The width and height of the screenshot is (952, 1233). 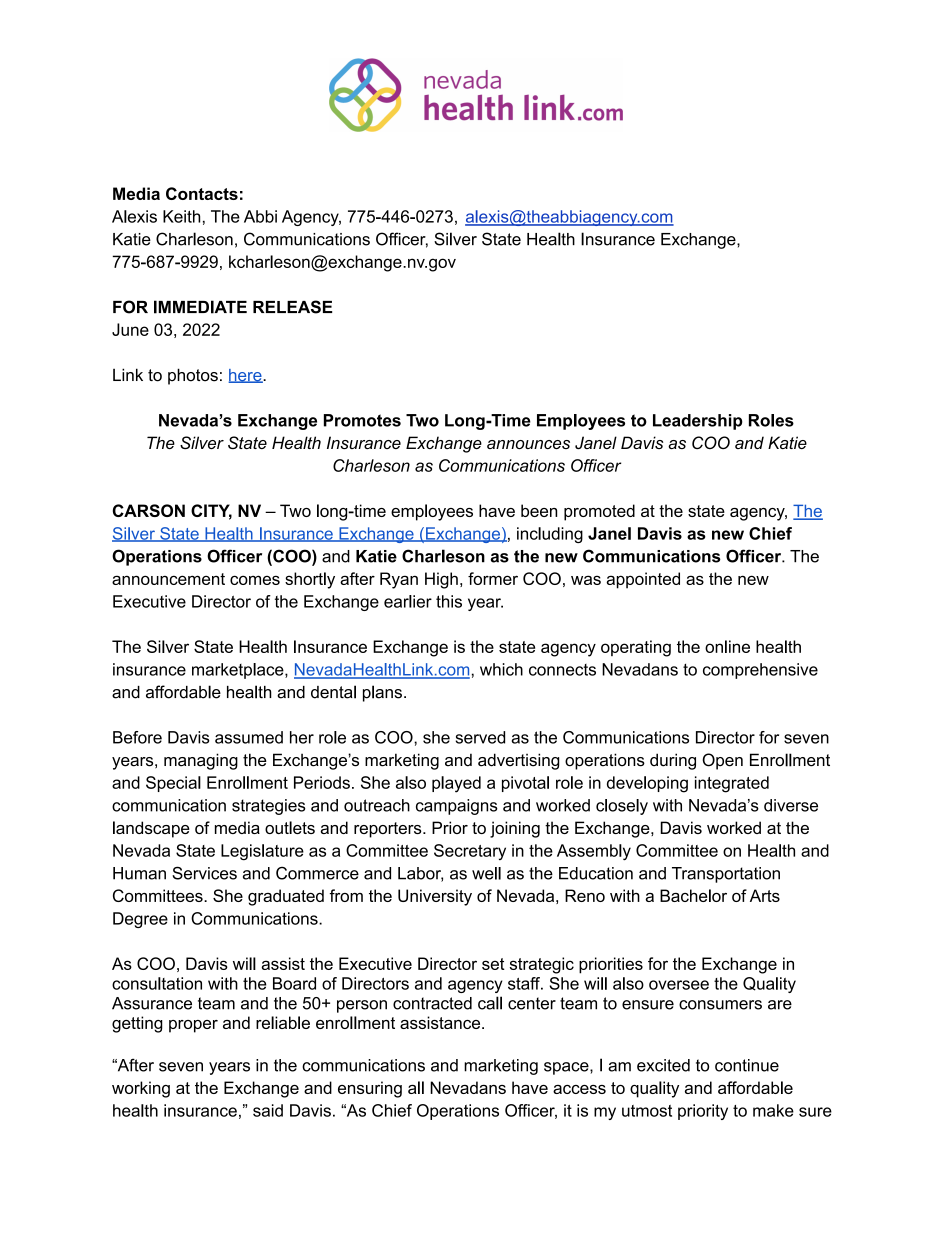 I want to click on marketplace, so click(x=239, y=671).
